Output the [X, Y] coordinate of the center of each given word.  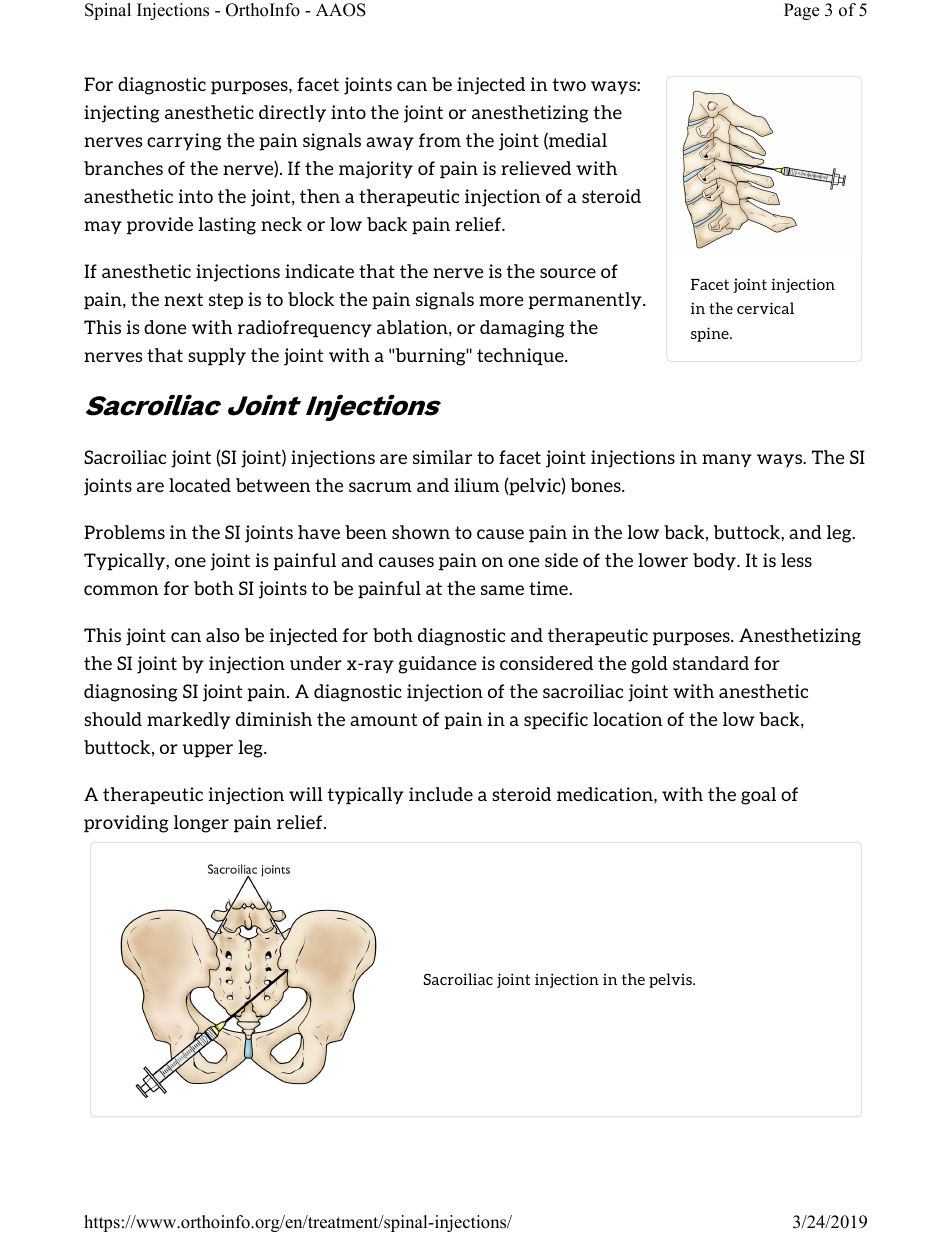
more [501, 301]
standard [711, 663]
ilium [476, 485]
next [183, 299]
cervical [765, 308]
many [727, 460]
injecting [121, 114]
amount [383, 719]
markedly [188, 720]
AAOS [341, 10]
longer [201, 824]
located [200, 485]
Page [801, 11]
